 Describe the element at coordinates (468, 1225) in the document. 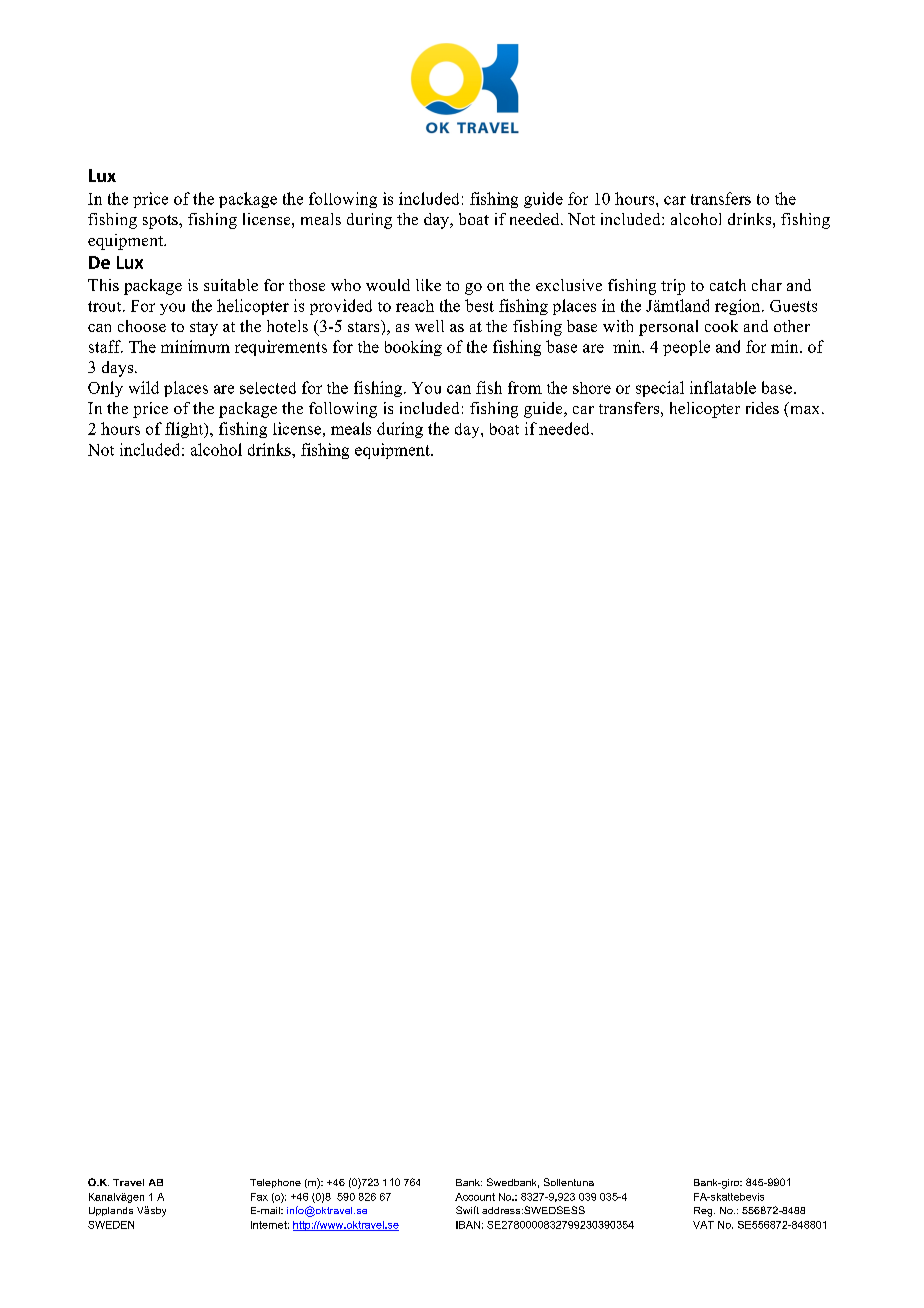

I see `IBAN` at that location.
